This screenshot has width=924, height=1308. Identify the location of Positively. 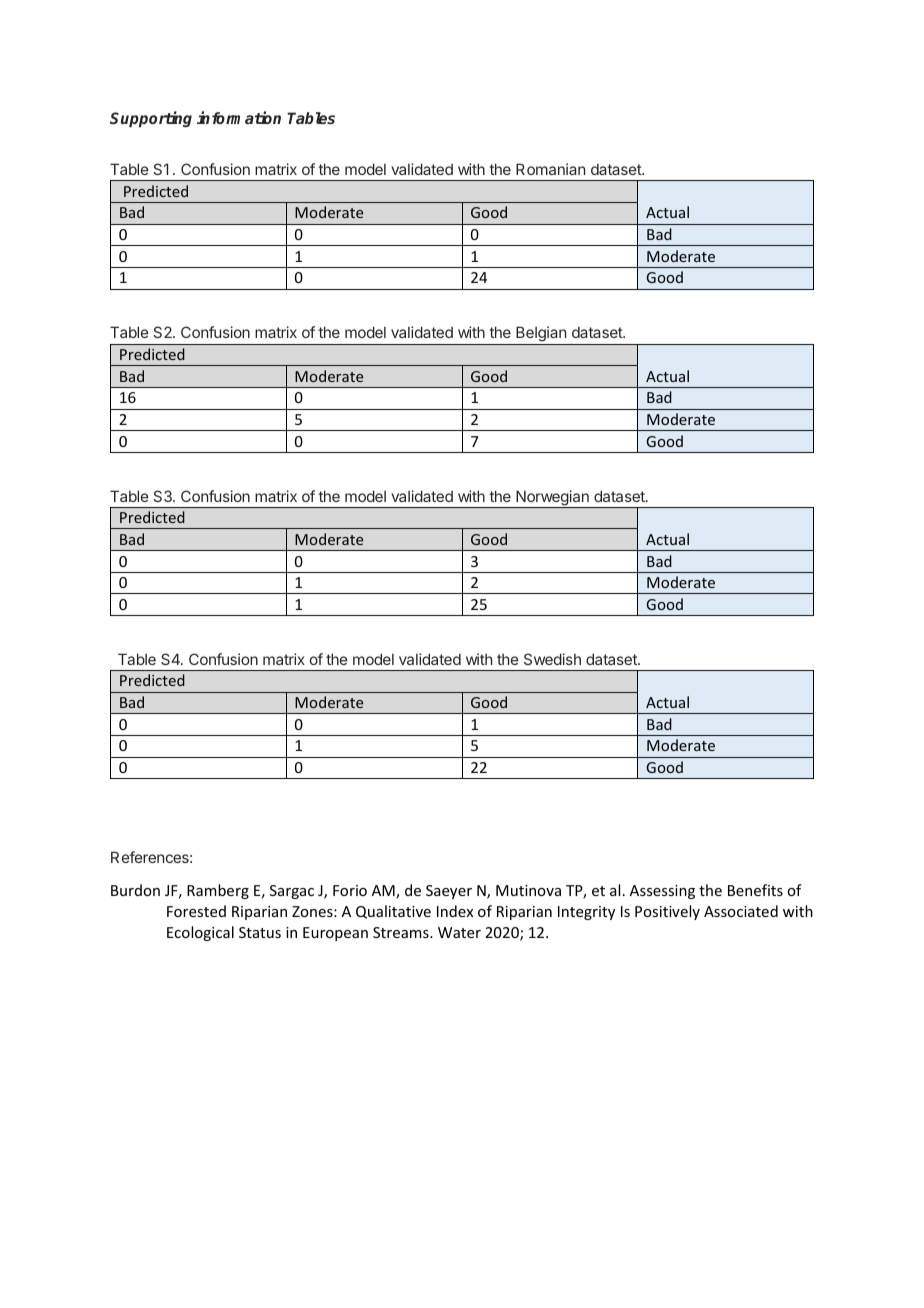
(667, 912).
